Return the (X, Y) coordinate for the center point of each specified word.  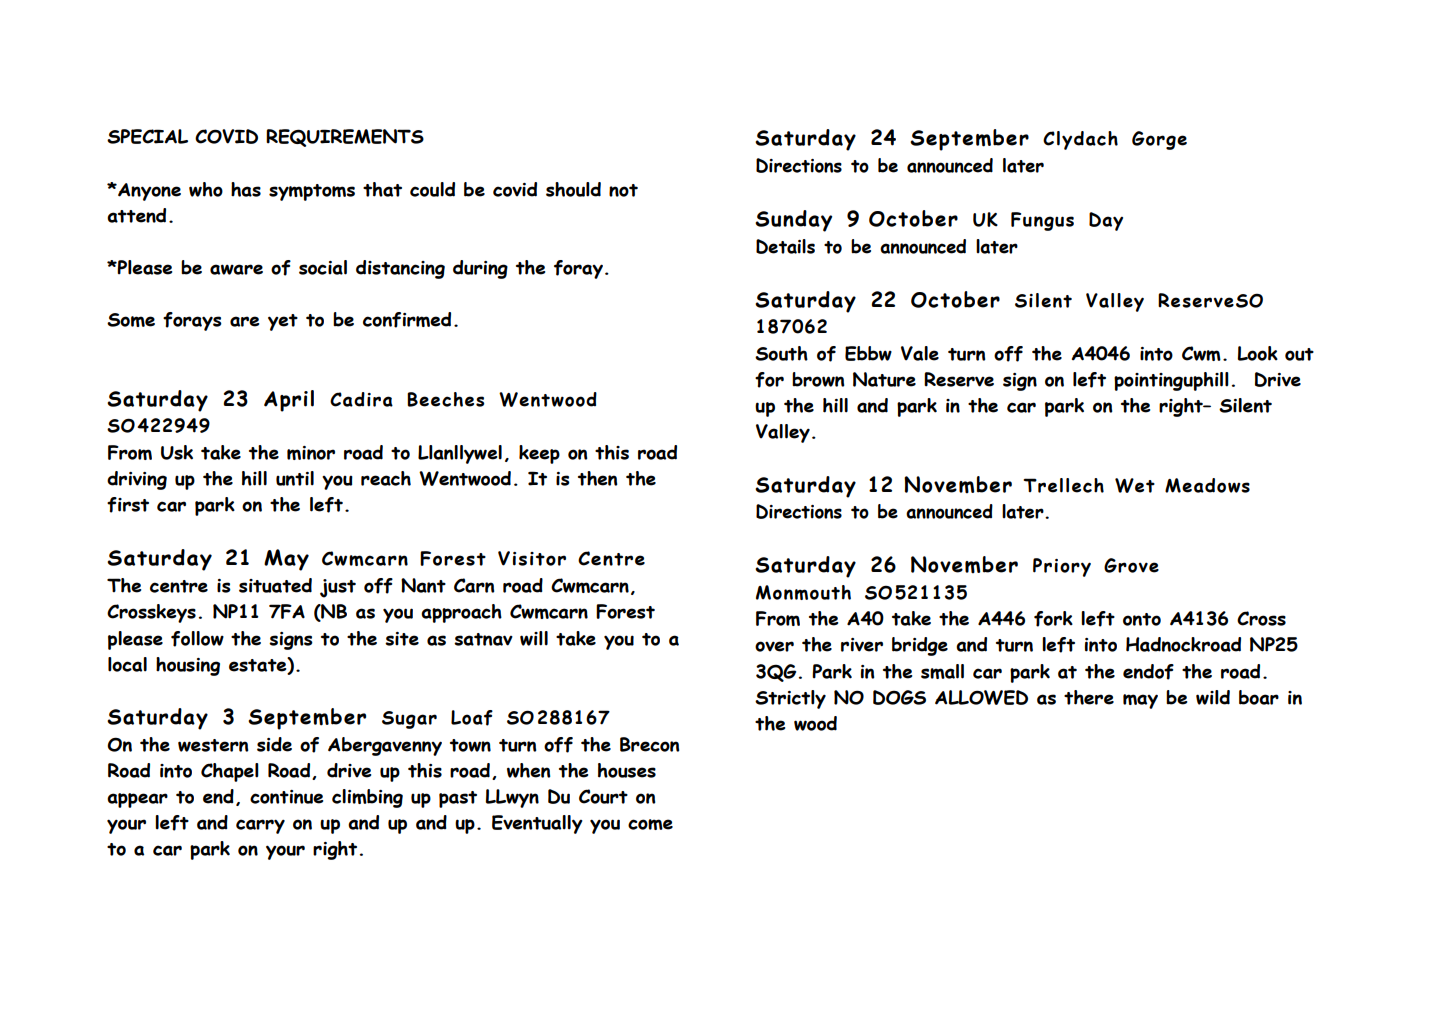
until (295, 478)
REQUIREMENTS (345, 138)
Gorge (1159, 140)
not (623, 190)
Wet (1135, 485)
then (598, 478)
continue (286, 797)
